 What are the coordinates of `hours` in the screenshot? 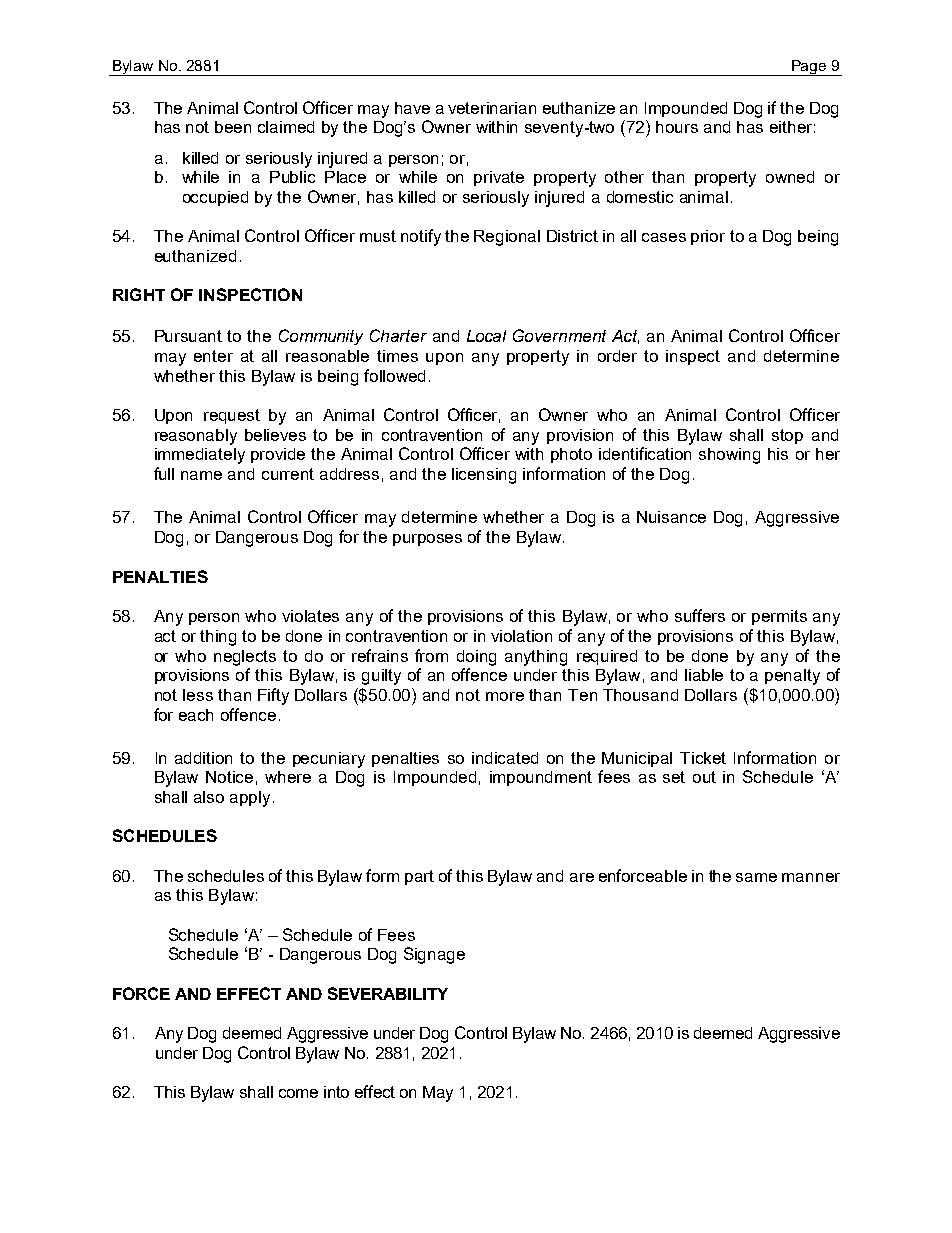 It's located at (677, 127).
